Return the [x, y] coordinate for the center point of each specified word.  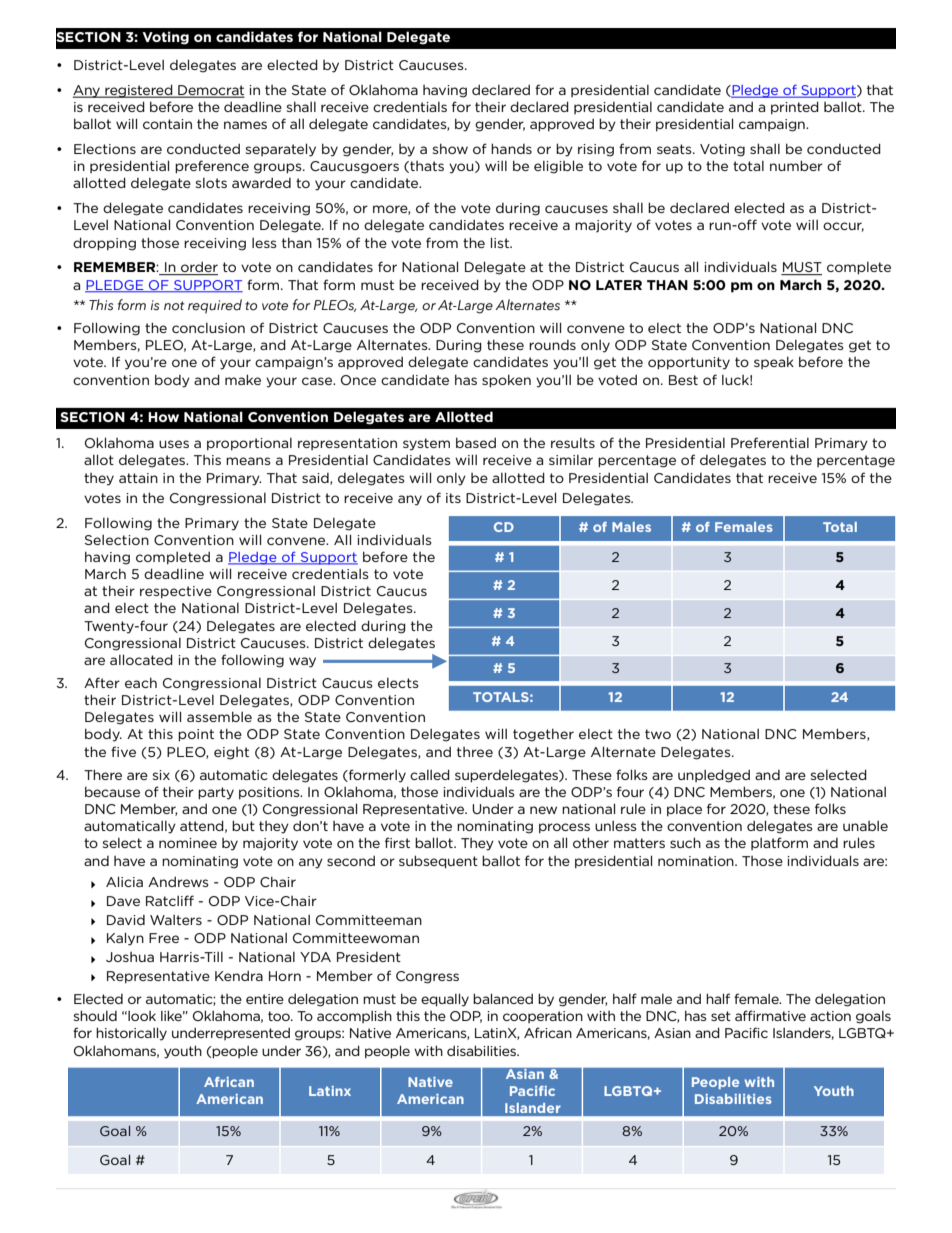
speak [774, 362]
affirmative [770, 1015]
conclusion [208, 328]
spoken [506, 381]
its [453, 498]
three [475, 752]
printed [795, 108]
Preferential [770, 442]
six [161, 775]
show [450, 148]
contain [167, 124]
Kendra [239, 976]
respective [176, 592]
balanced [503, 998]
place [684, 810]
